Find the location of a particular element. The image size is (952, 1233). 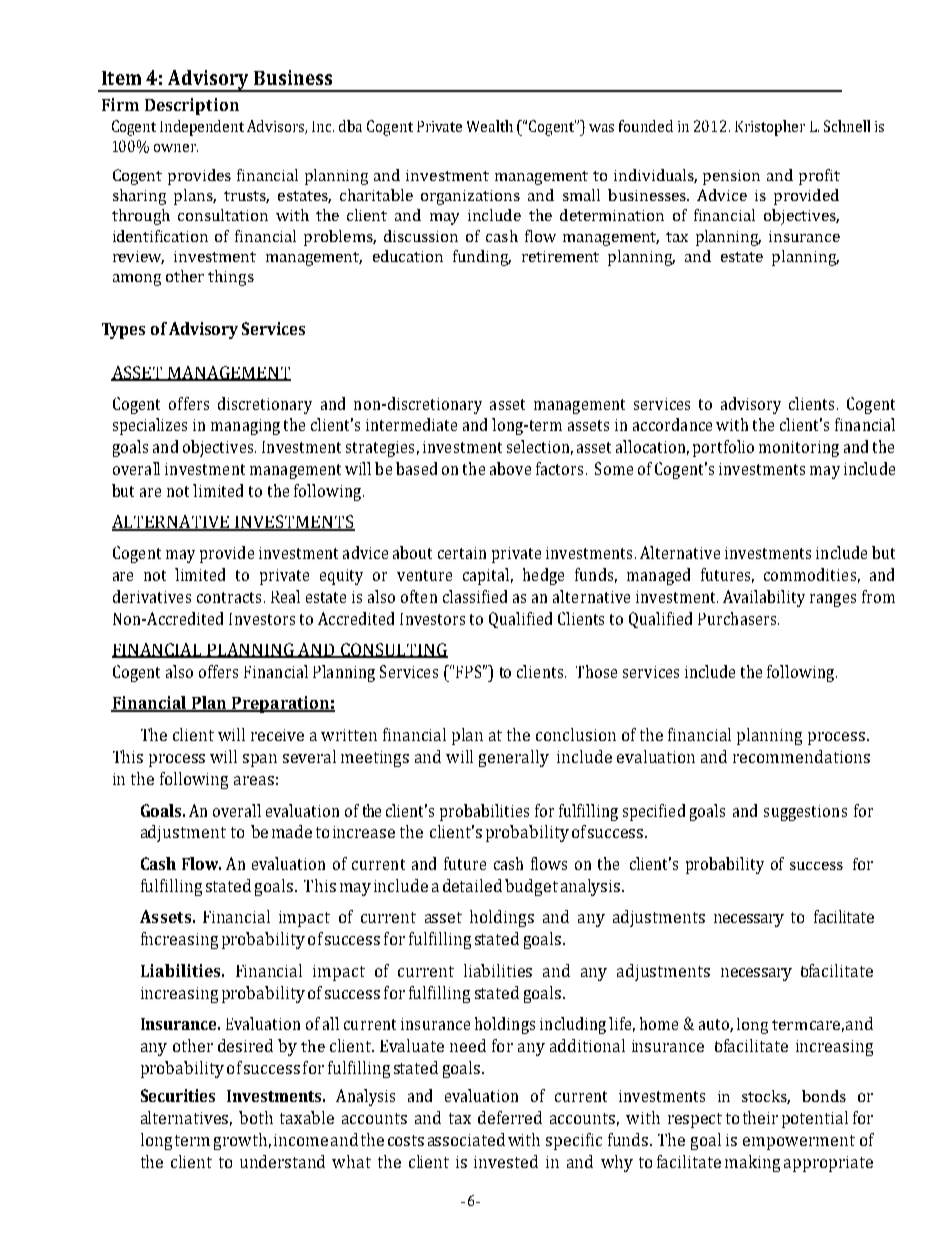

monitoring is located at coordinates (799, 449).
